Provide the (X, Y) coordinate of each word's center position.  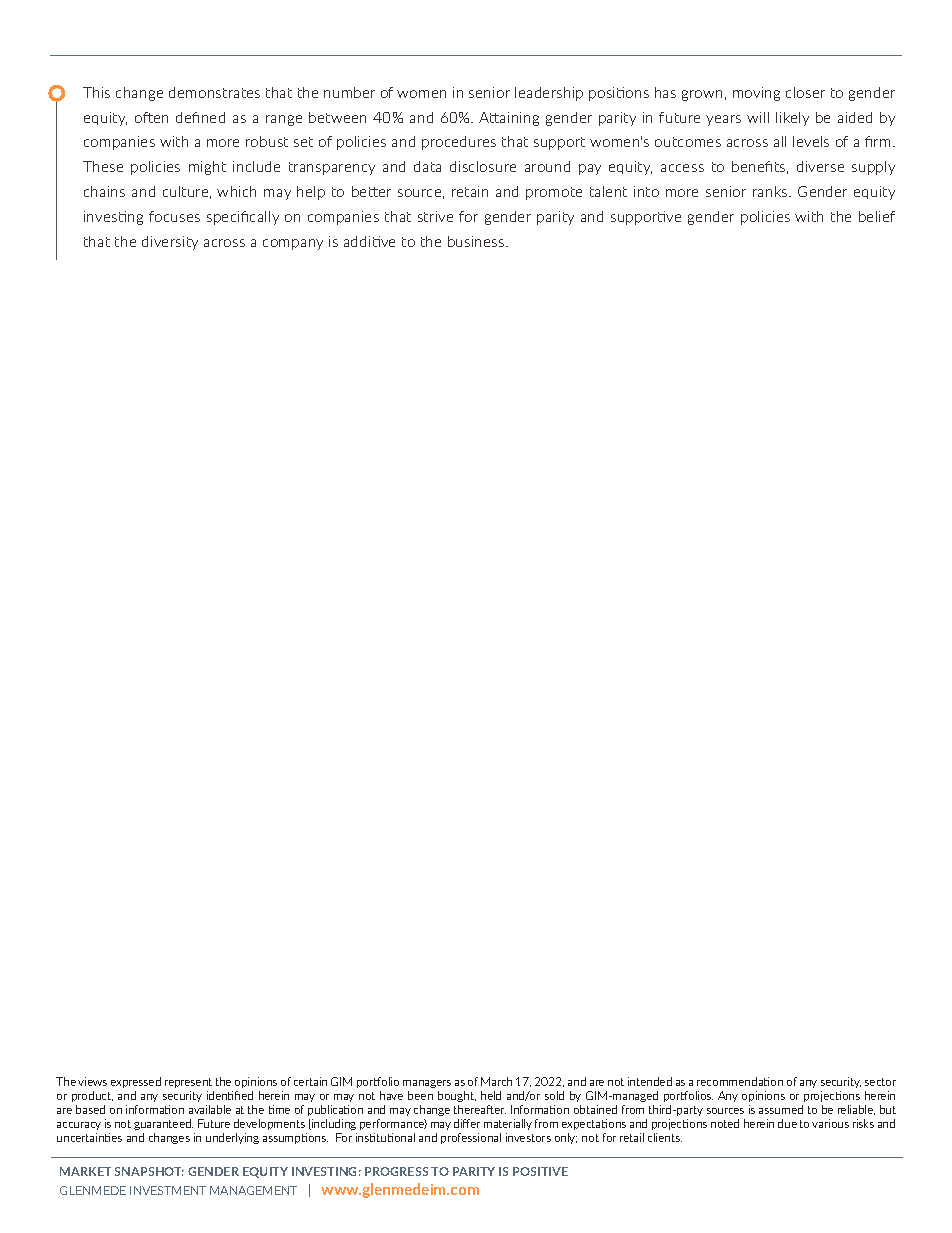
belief (877, 216)
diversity (170, 243)
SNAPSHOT (149, 1171)
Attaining (509, 119)
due (787, 1123)
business (477, 241)
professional (471, 1138)
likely (792, 119)
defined (200, 117)
